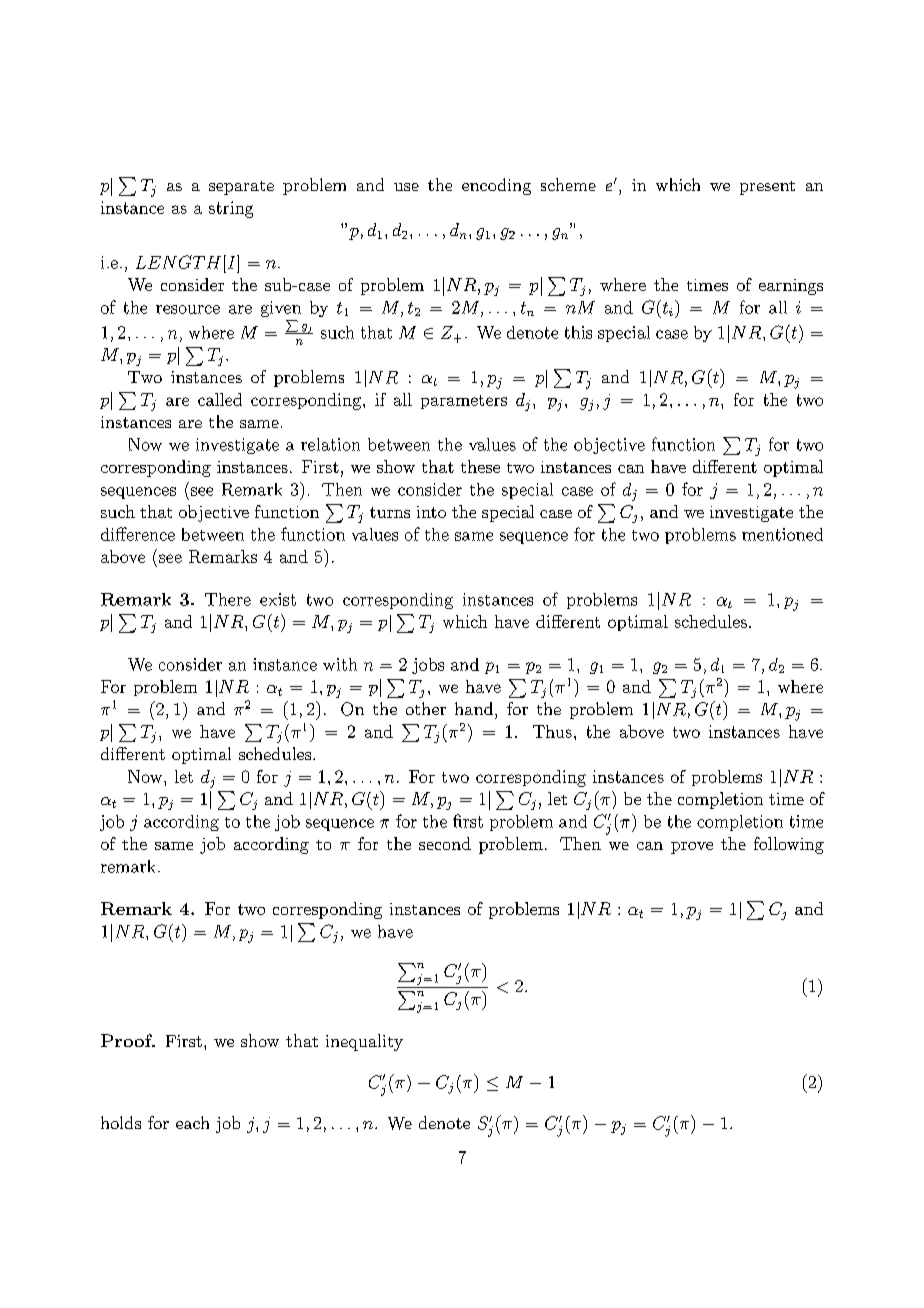 This screenshot has width=924, height=1308. I want to click on hand, so click(474, 708).
